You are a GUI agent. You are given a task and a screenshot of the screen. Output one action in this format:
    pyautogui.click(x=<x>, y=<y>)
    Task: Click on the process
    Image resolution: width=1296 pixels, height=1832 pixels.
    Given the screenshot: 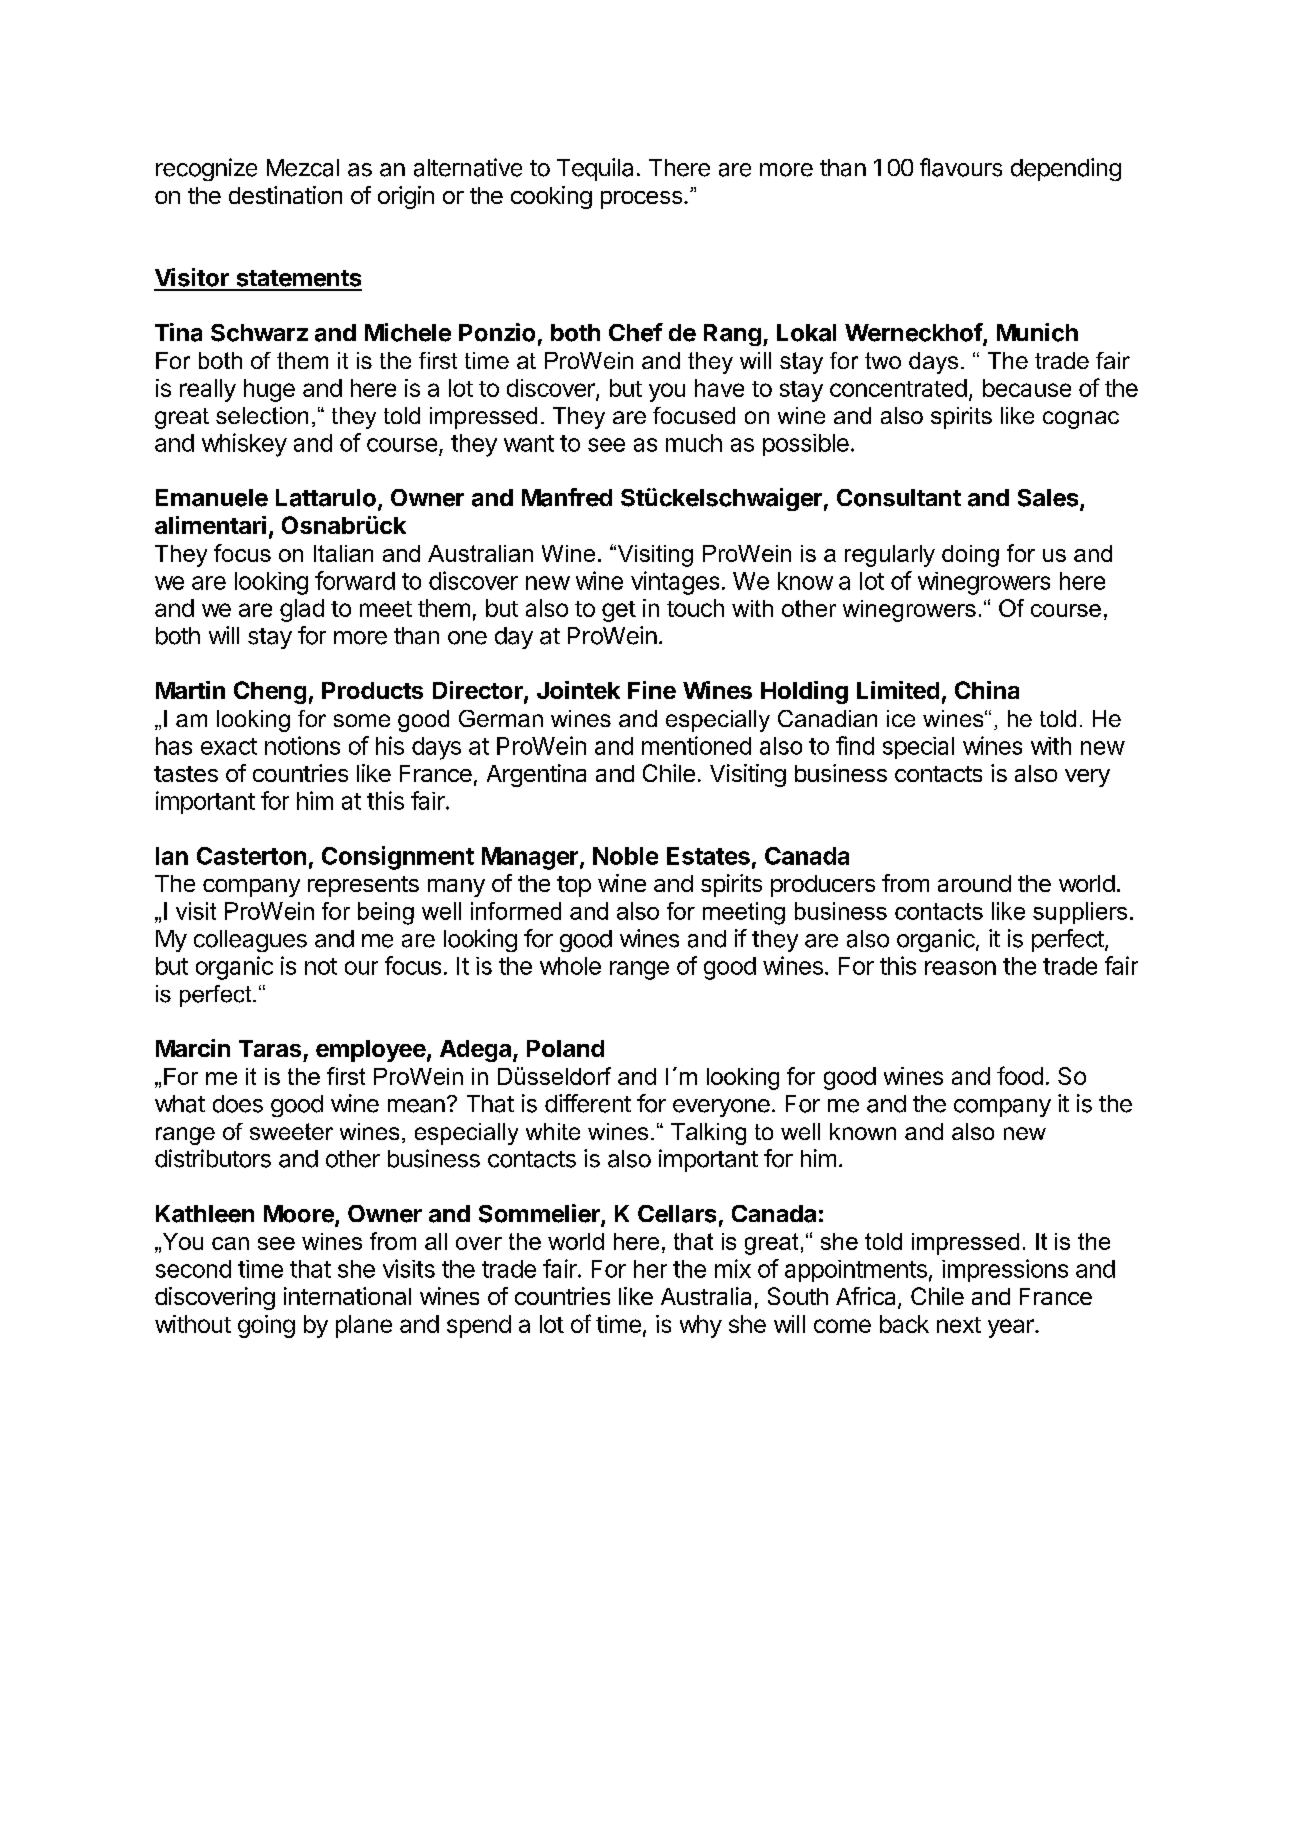 What is the action you would take?
    pyautogui.click(x=641, y=200)
